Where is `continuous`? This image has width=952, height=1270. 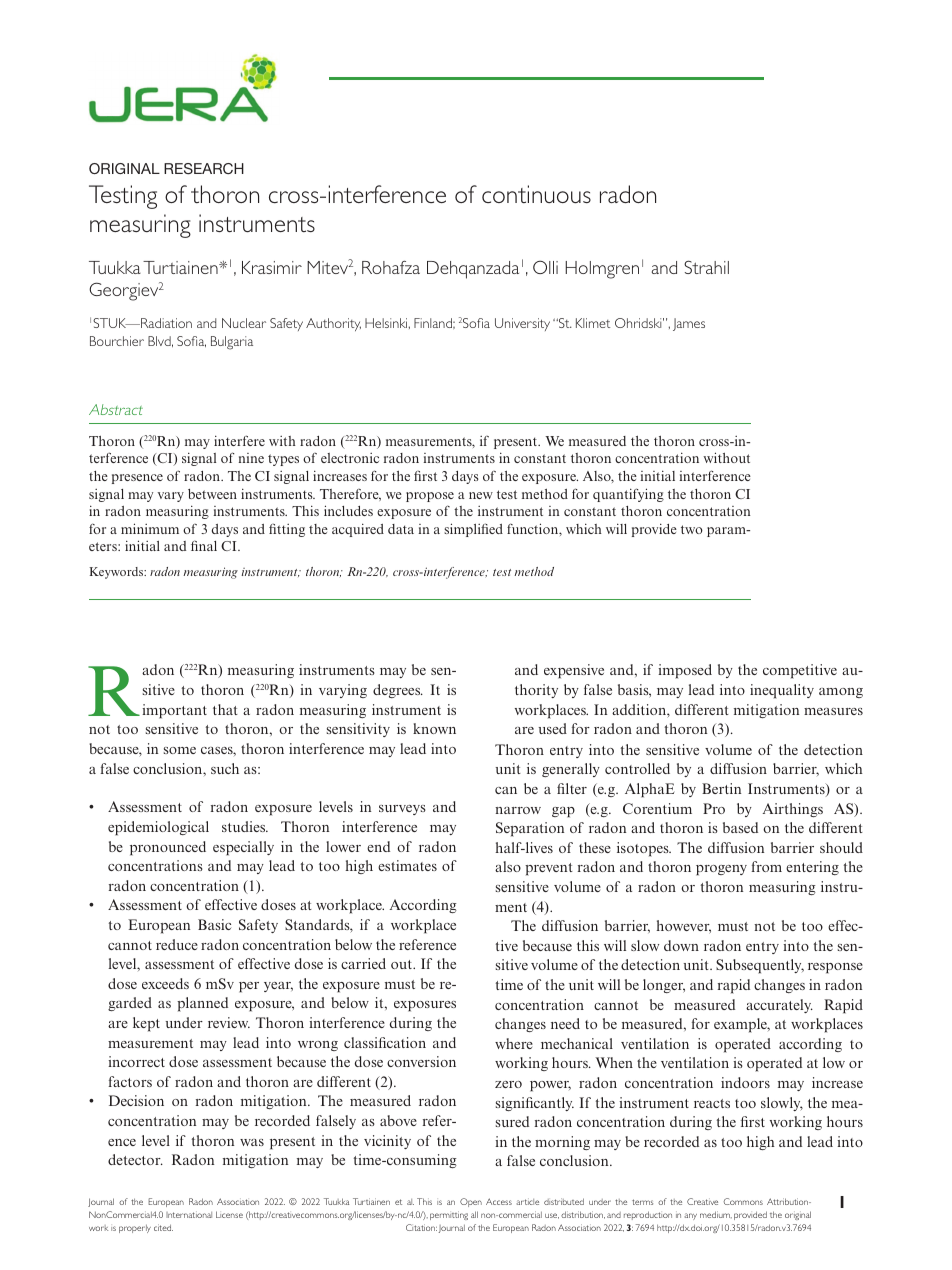
continuous is located at coordinates (536, 194).
